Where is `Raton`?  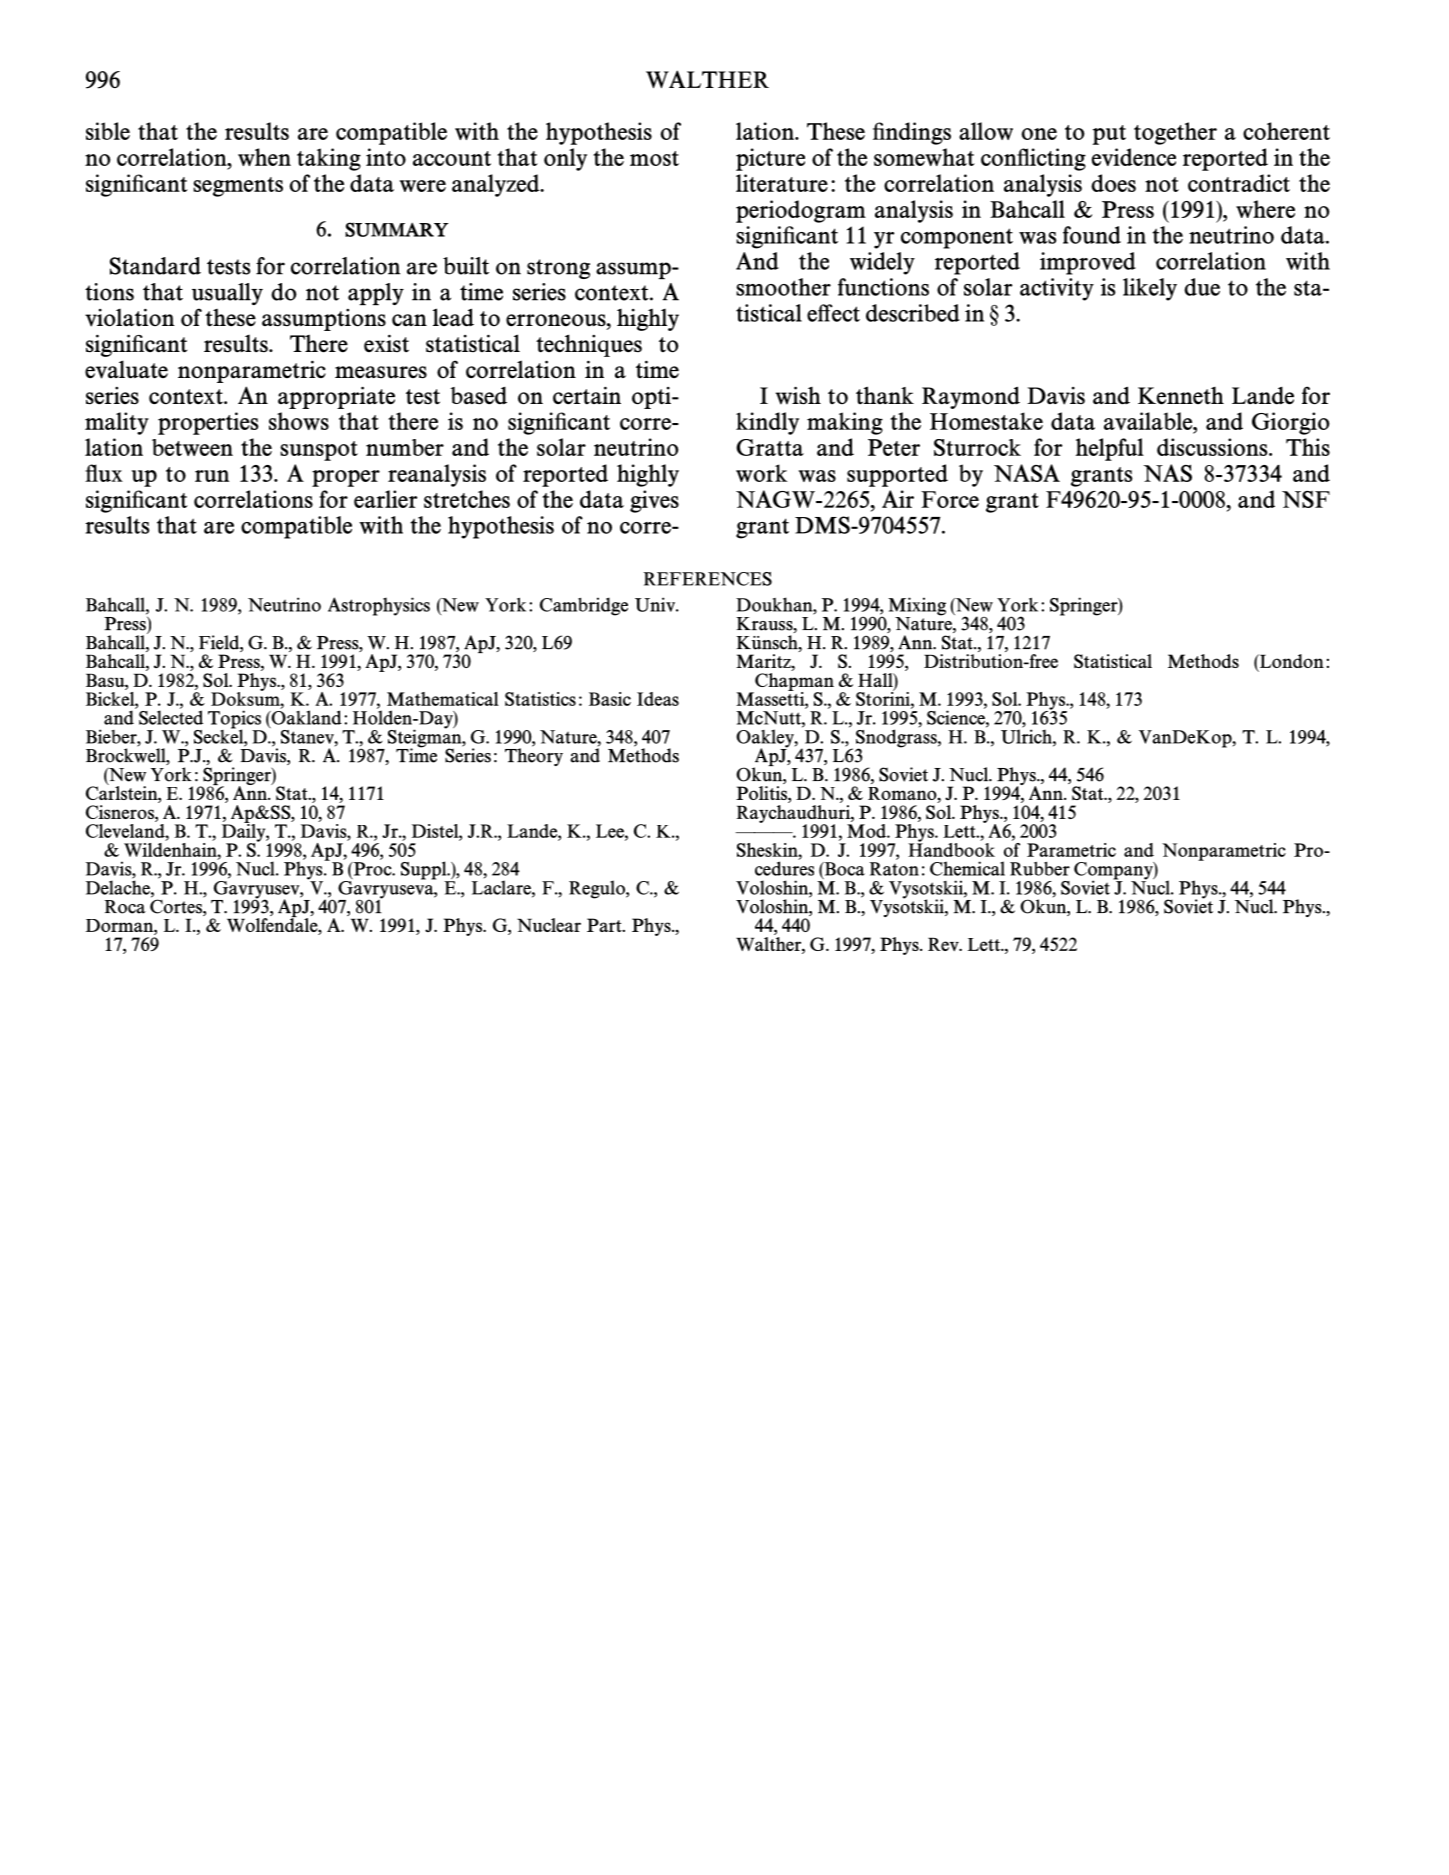 Raton is located at coordinates (894, 869).
